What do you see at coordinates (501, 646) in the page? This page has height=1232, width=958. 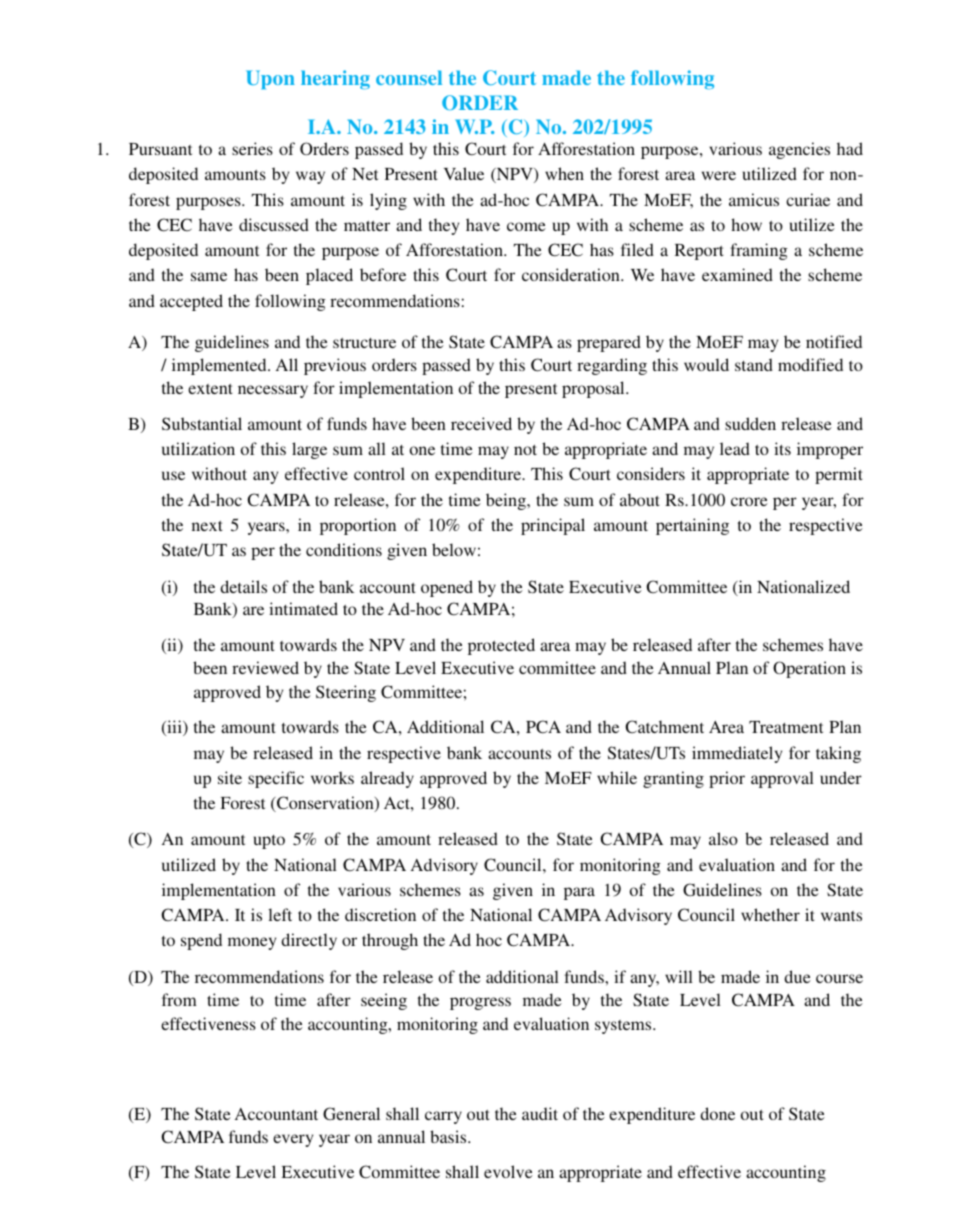 I see `protected` at bounding box center [501, 646].
